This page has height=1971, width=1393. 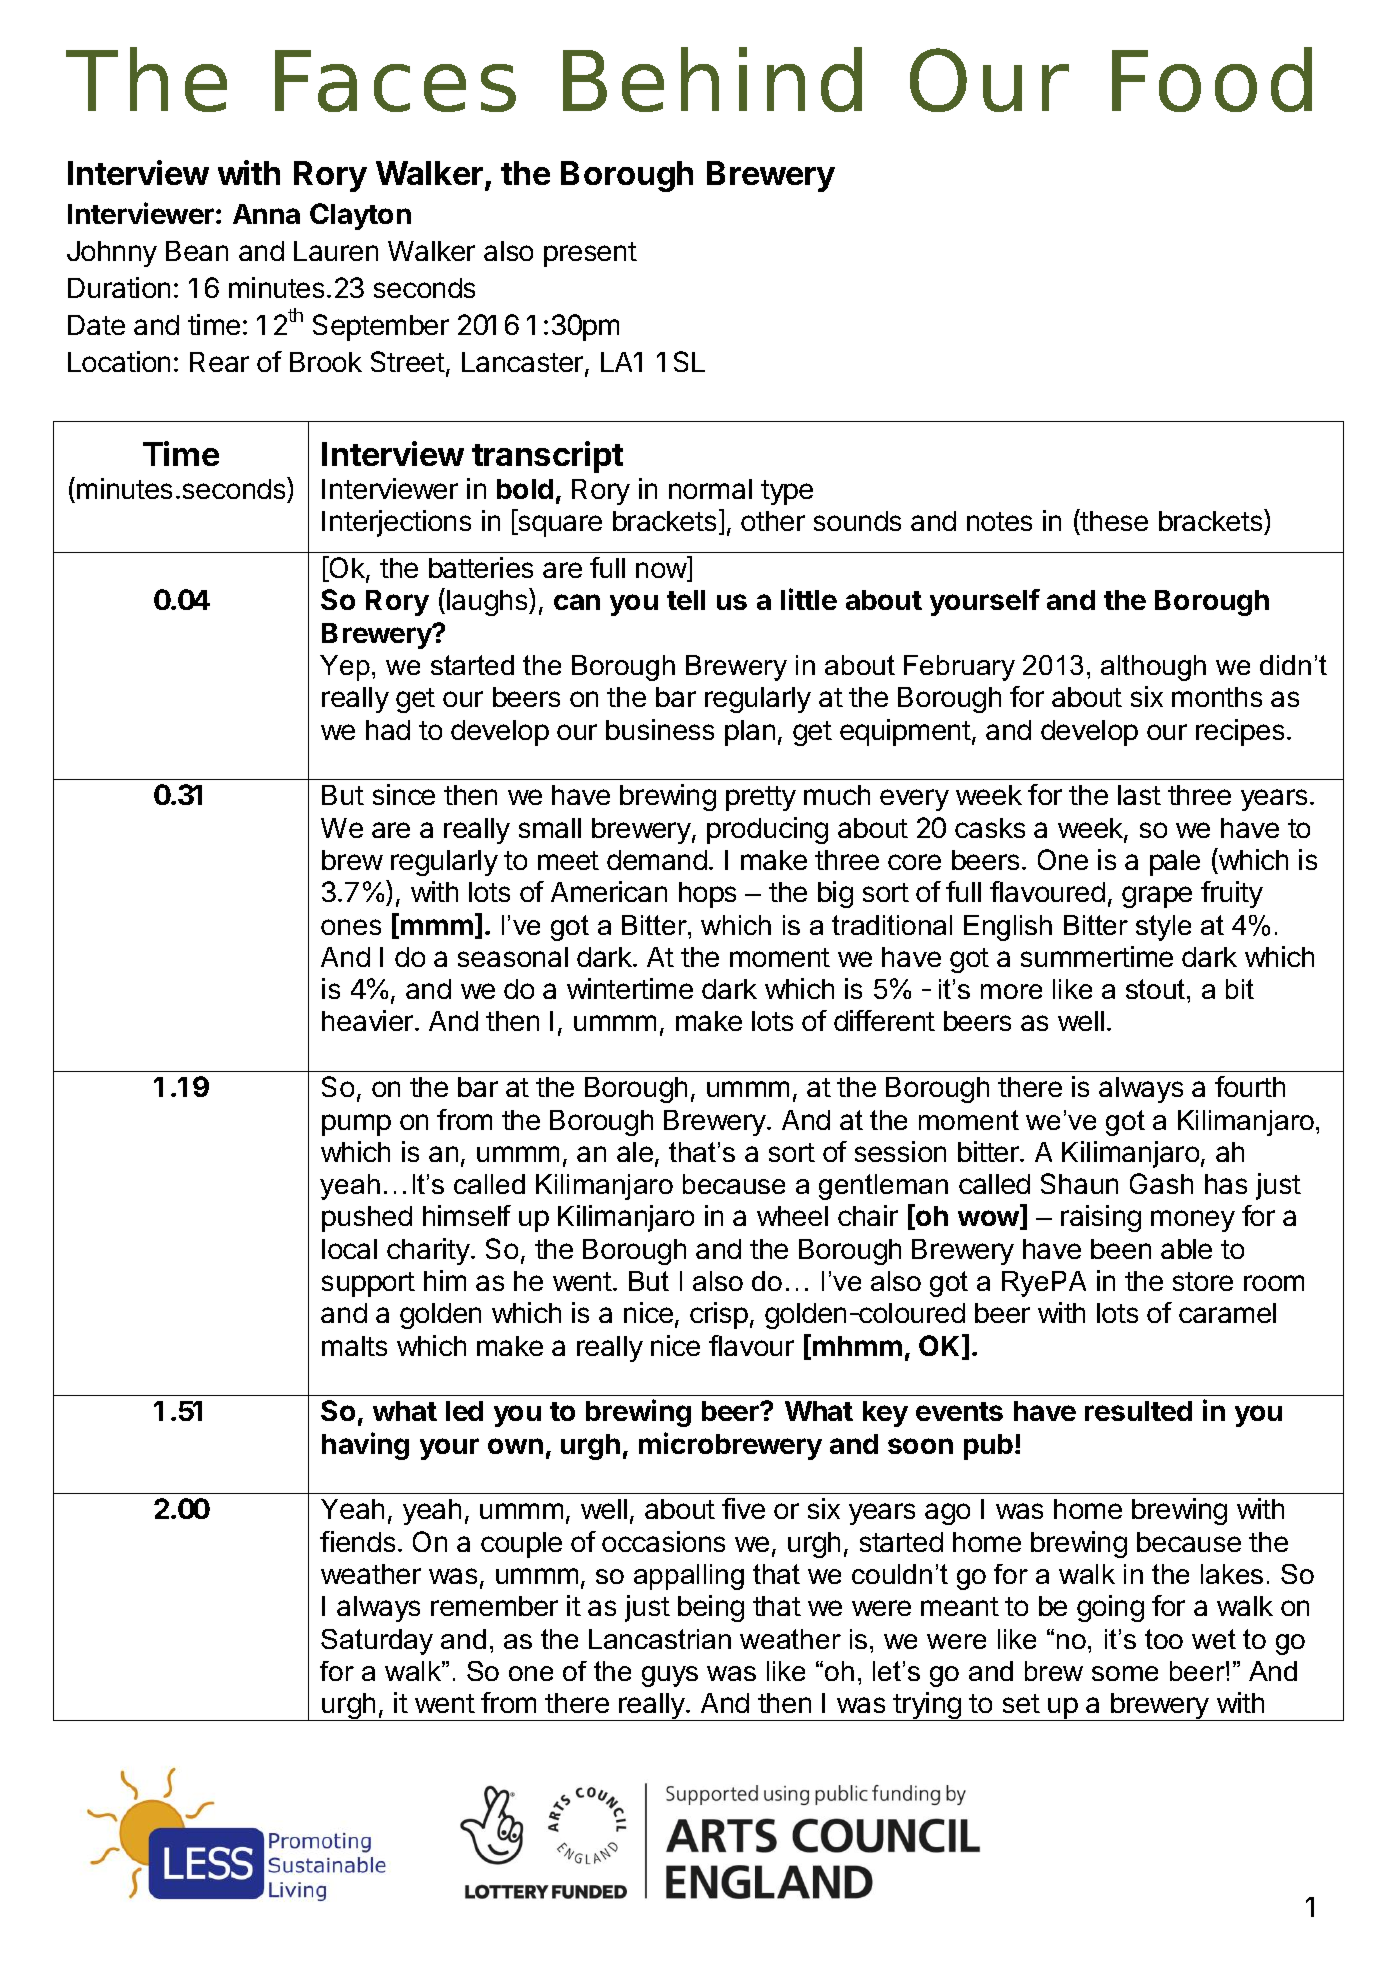 I want to click on crisp, so click(x=719, y=1315).
